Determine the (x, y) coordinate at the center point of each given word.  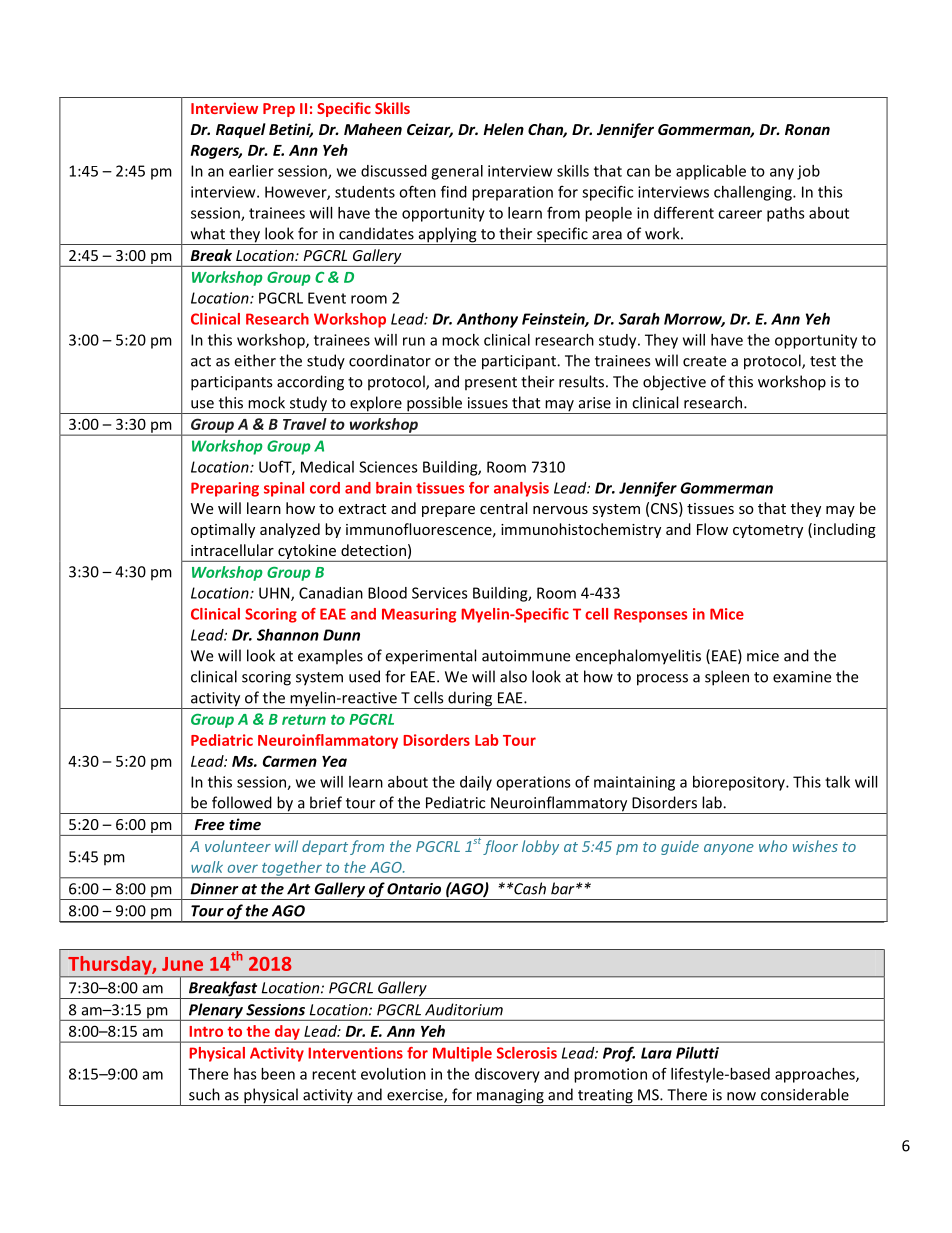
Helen (503, 129)
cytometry (768, 531)
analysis (521, 489)
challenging (754, 193)
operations (533, 783)
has (245, 1074)
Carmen (290, 761)
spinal (284, 489)
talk (837, 782)
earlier (251, 171)
